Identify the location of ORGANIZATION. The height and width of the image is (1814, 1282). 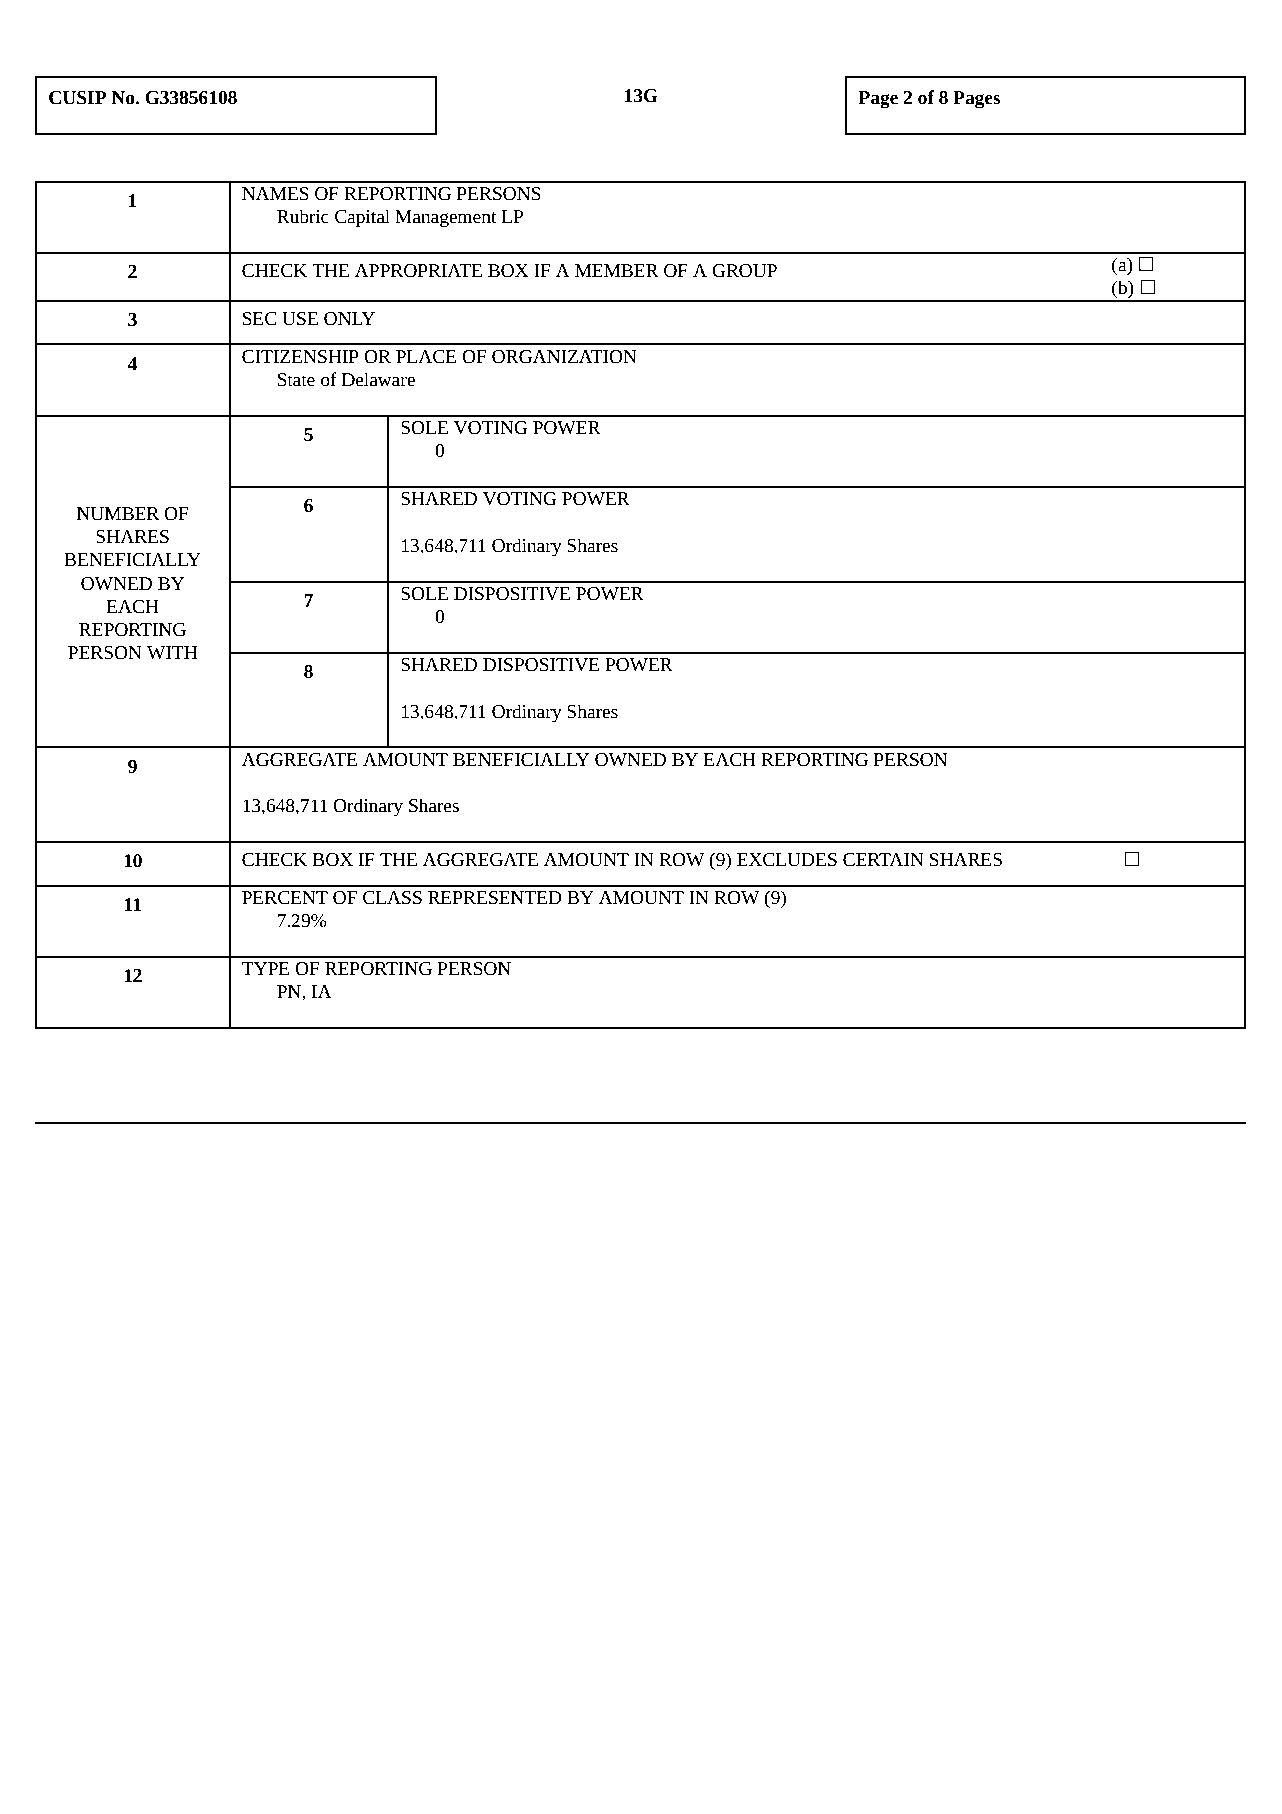
(564, 357).
